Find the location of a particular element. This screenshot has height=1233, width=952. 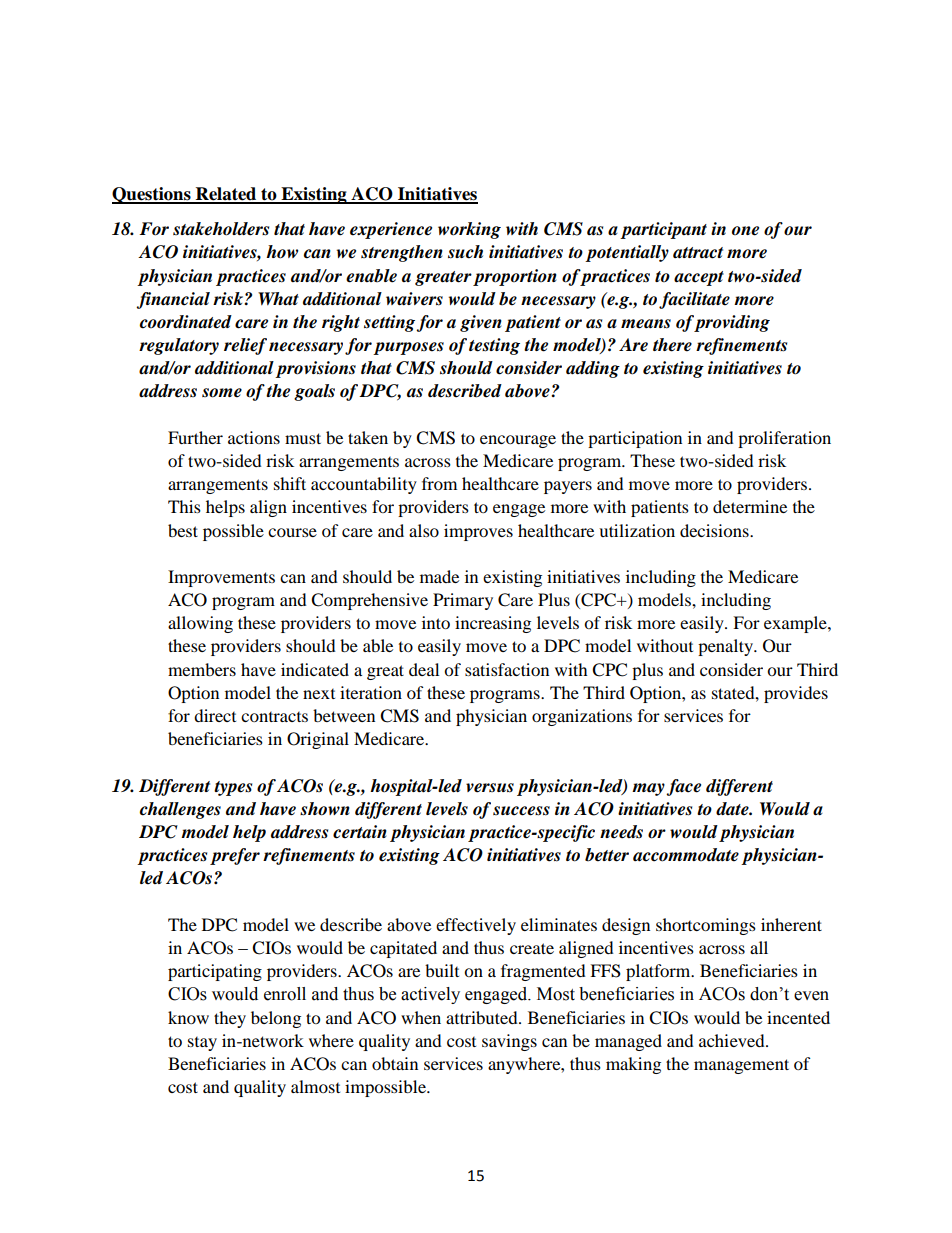

stakeholders is located at coordinates (221, 229).
